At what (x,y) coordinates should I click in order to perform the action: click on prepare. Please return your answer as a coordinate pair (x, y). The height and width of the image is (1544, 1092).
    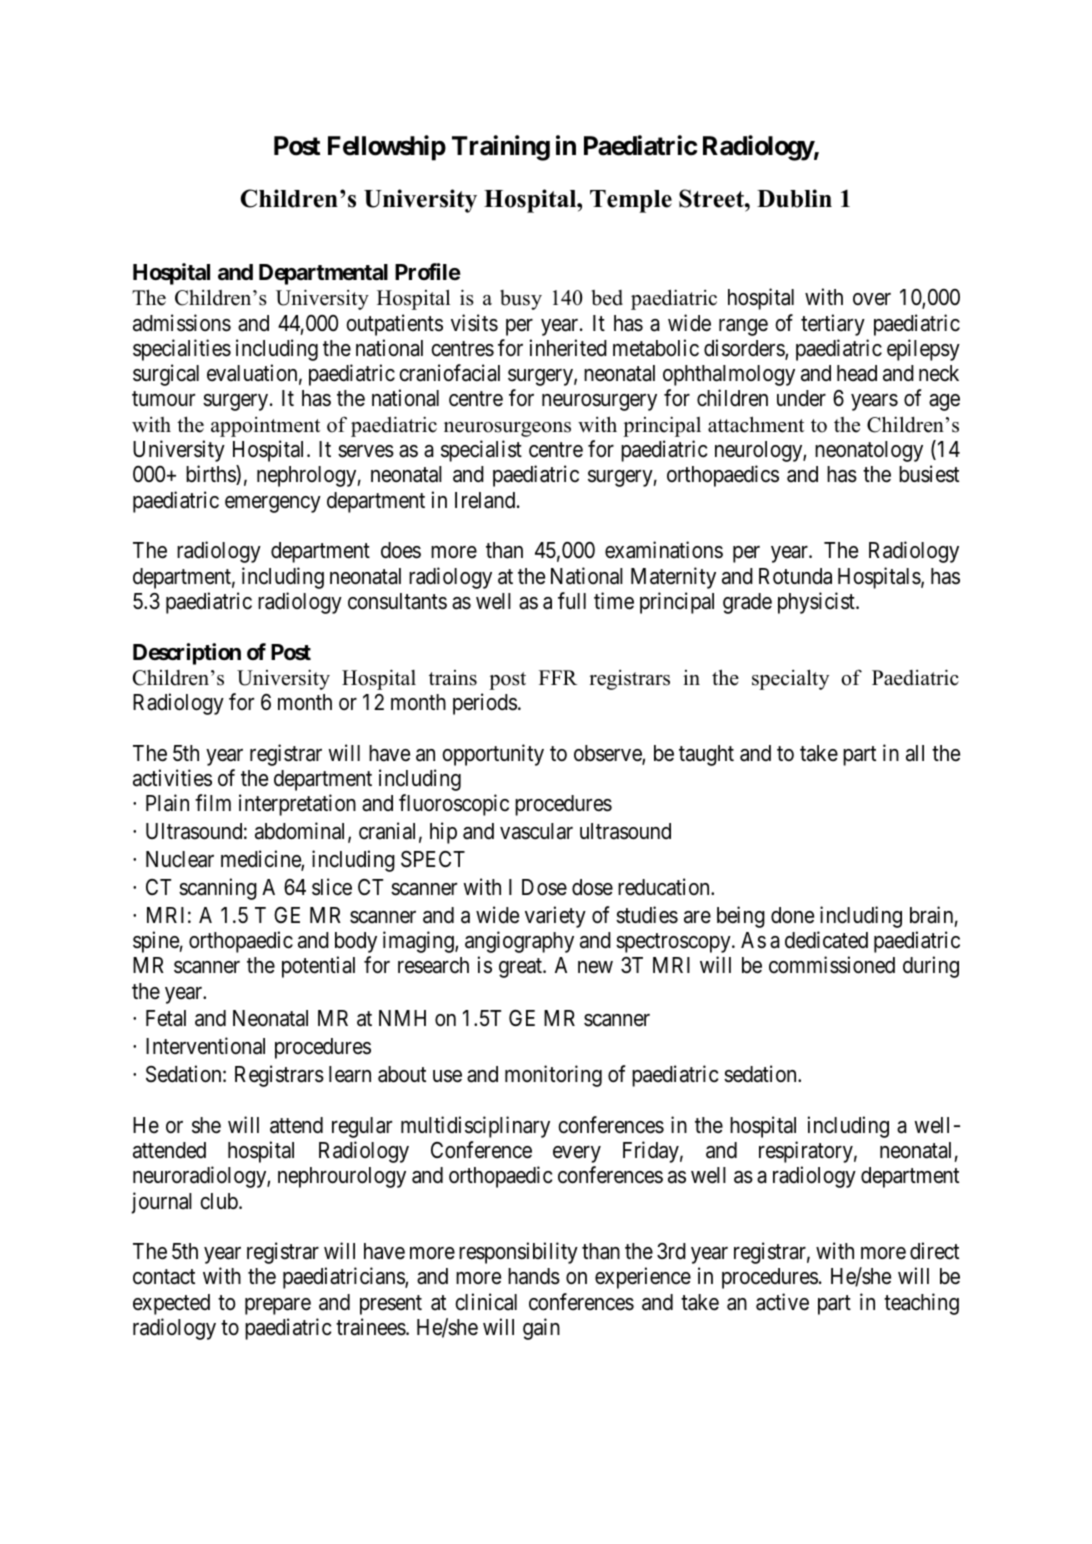
    Looking at the image, I should click on (278, 1306).
